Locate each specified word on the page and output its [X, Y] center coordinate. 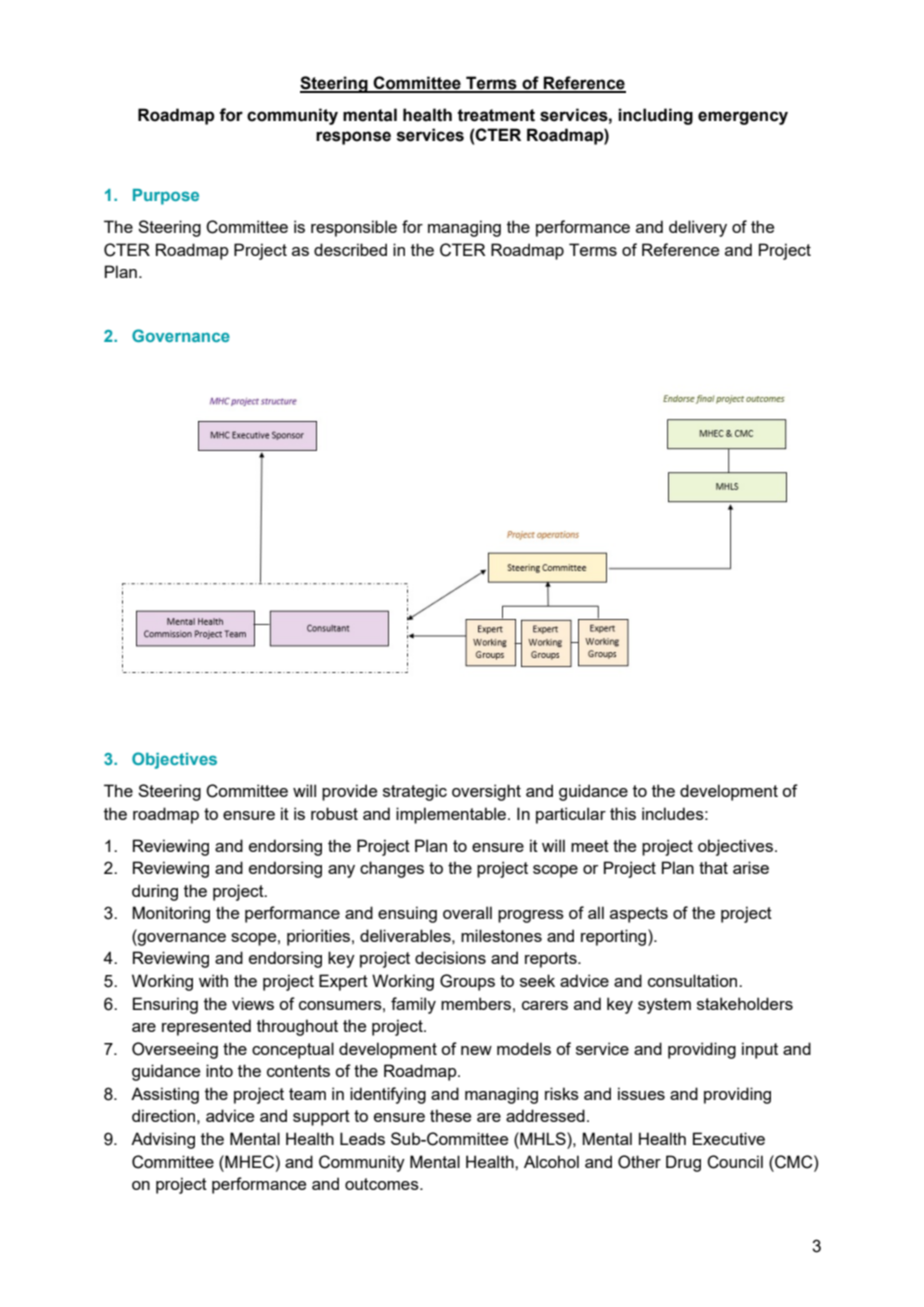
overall [467, 912]
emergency [743, 118]
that [713, 867]
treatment [496, 115]
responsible [354, 228]
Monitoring [171, 914]
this [623, 813]
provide [349, 792]
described [350, 249]
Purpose [166, 197]
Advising [163, 1140]
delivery [698, 228]
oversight [486, 792]
